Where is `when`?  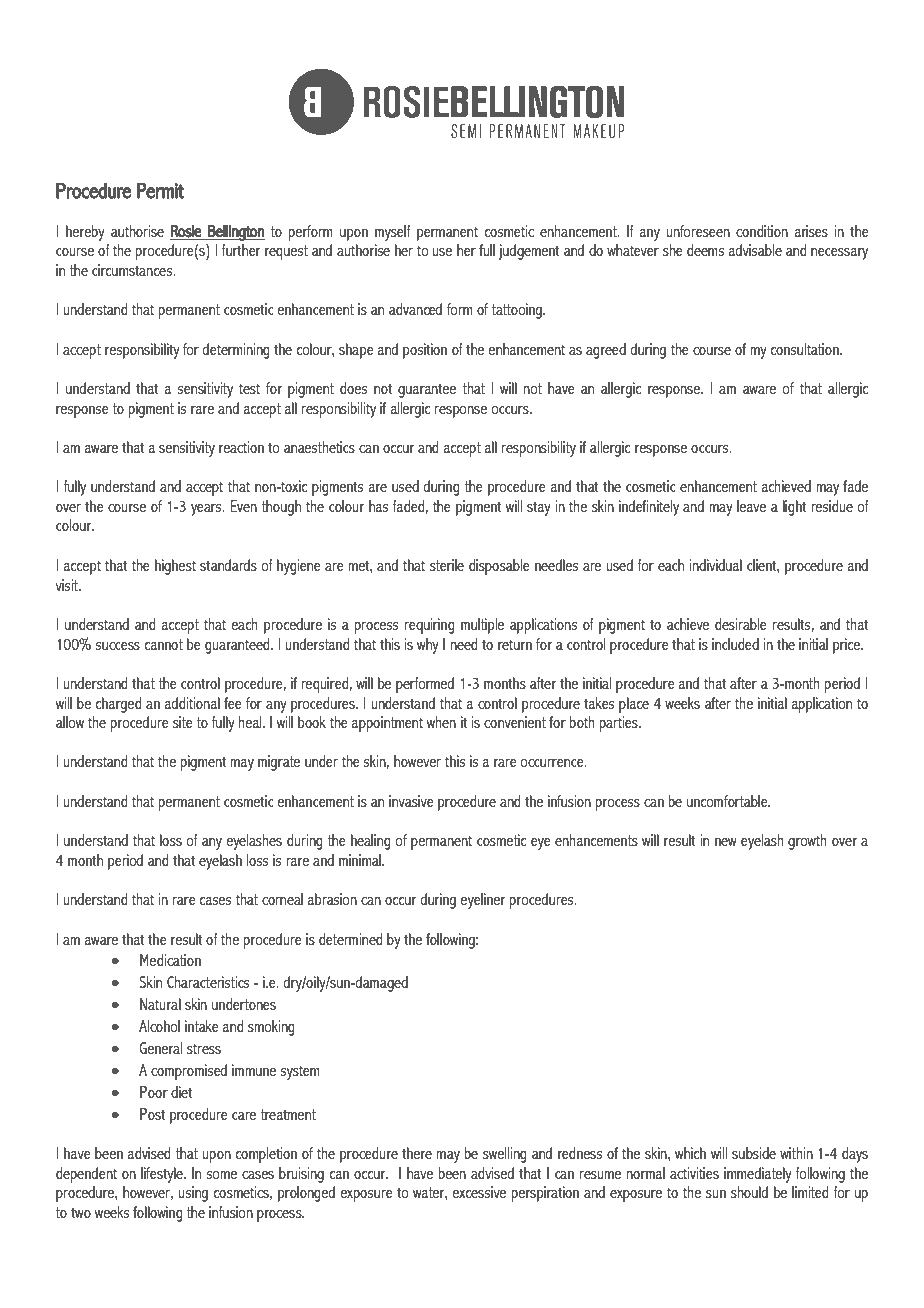 when is located at coordinates (441, 722).
